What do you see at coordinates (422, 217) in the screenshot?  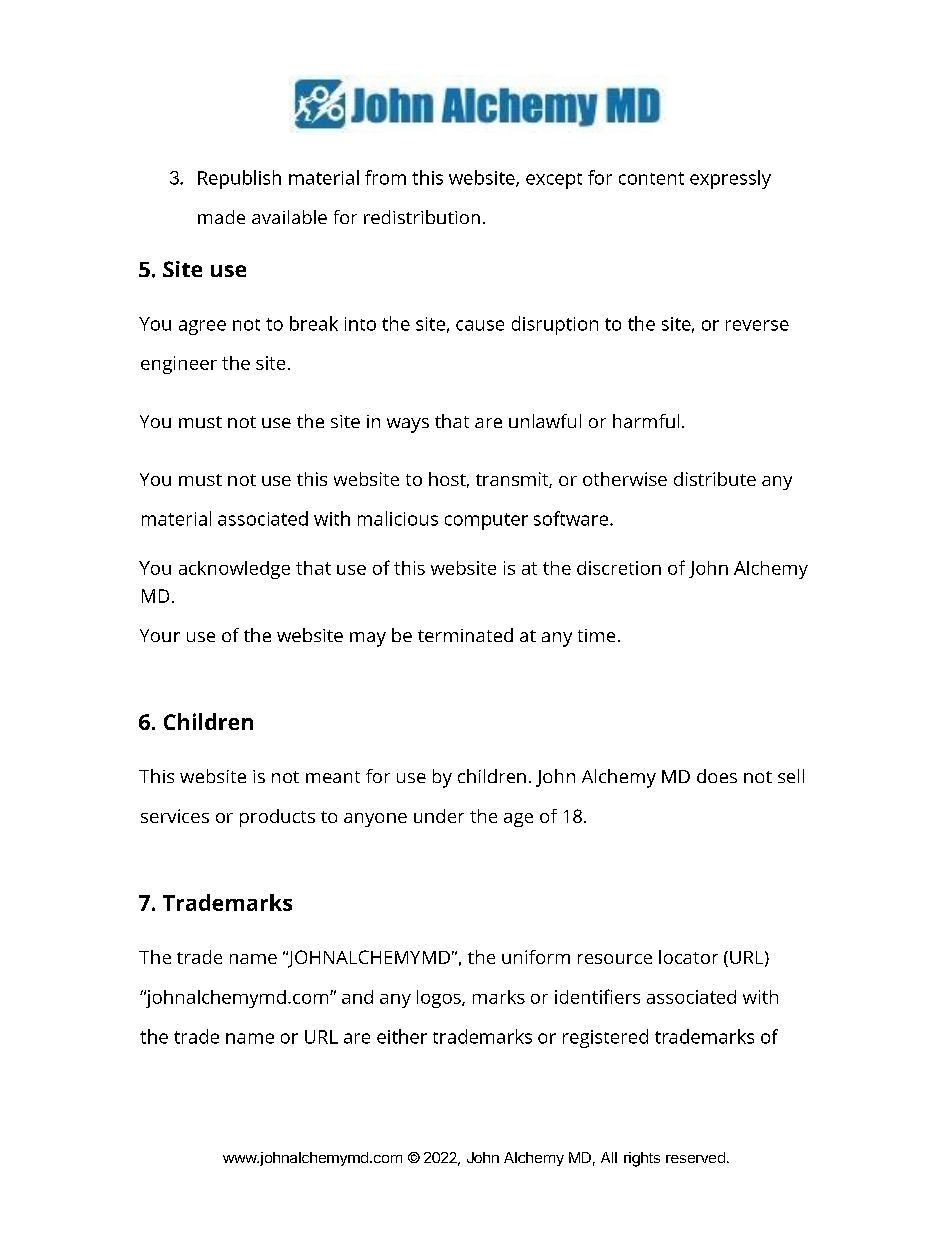 I see `redistribution` at bounding box center [422, 217].
